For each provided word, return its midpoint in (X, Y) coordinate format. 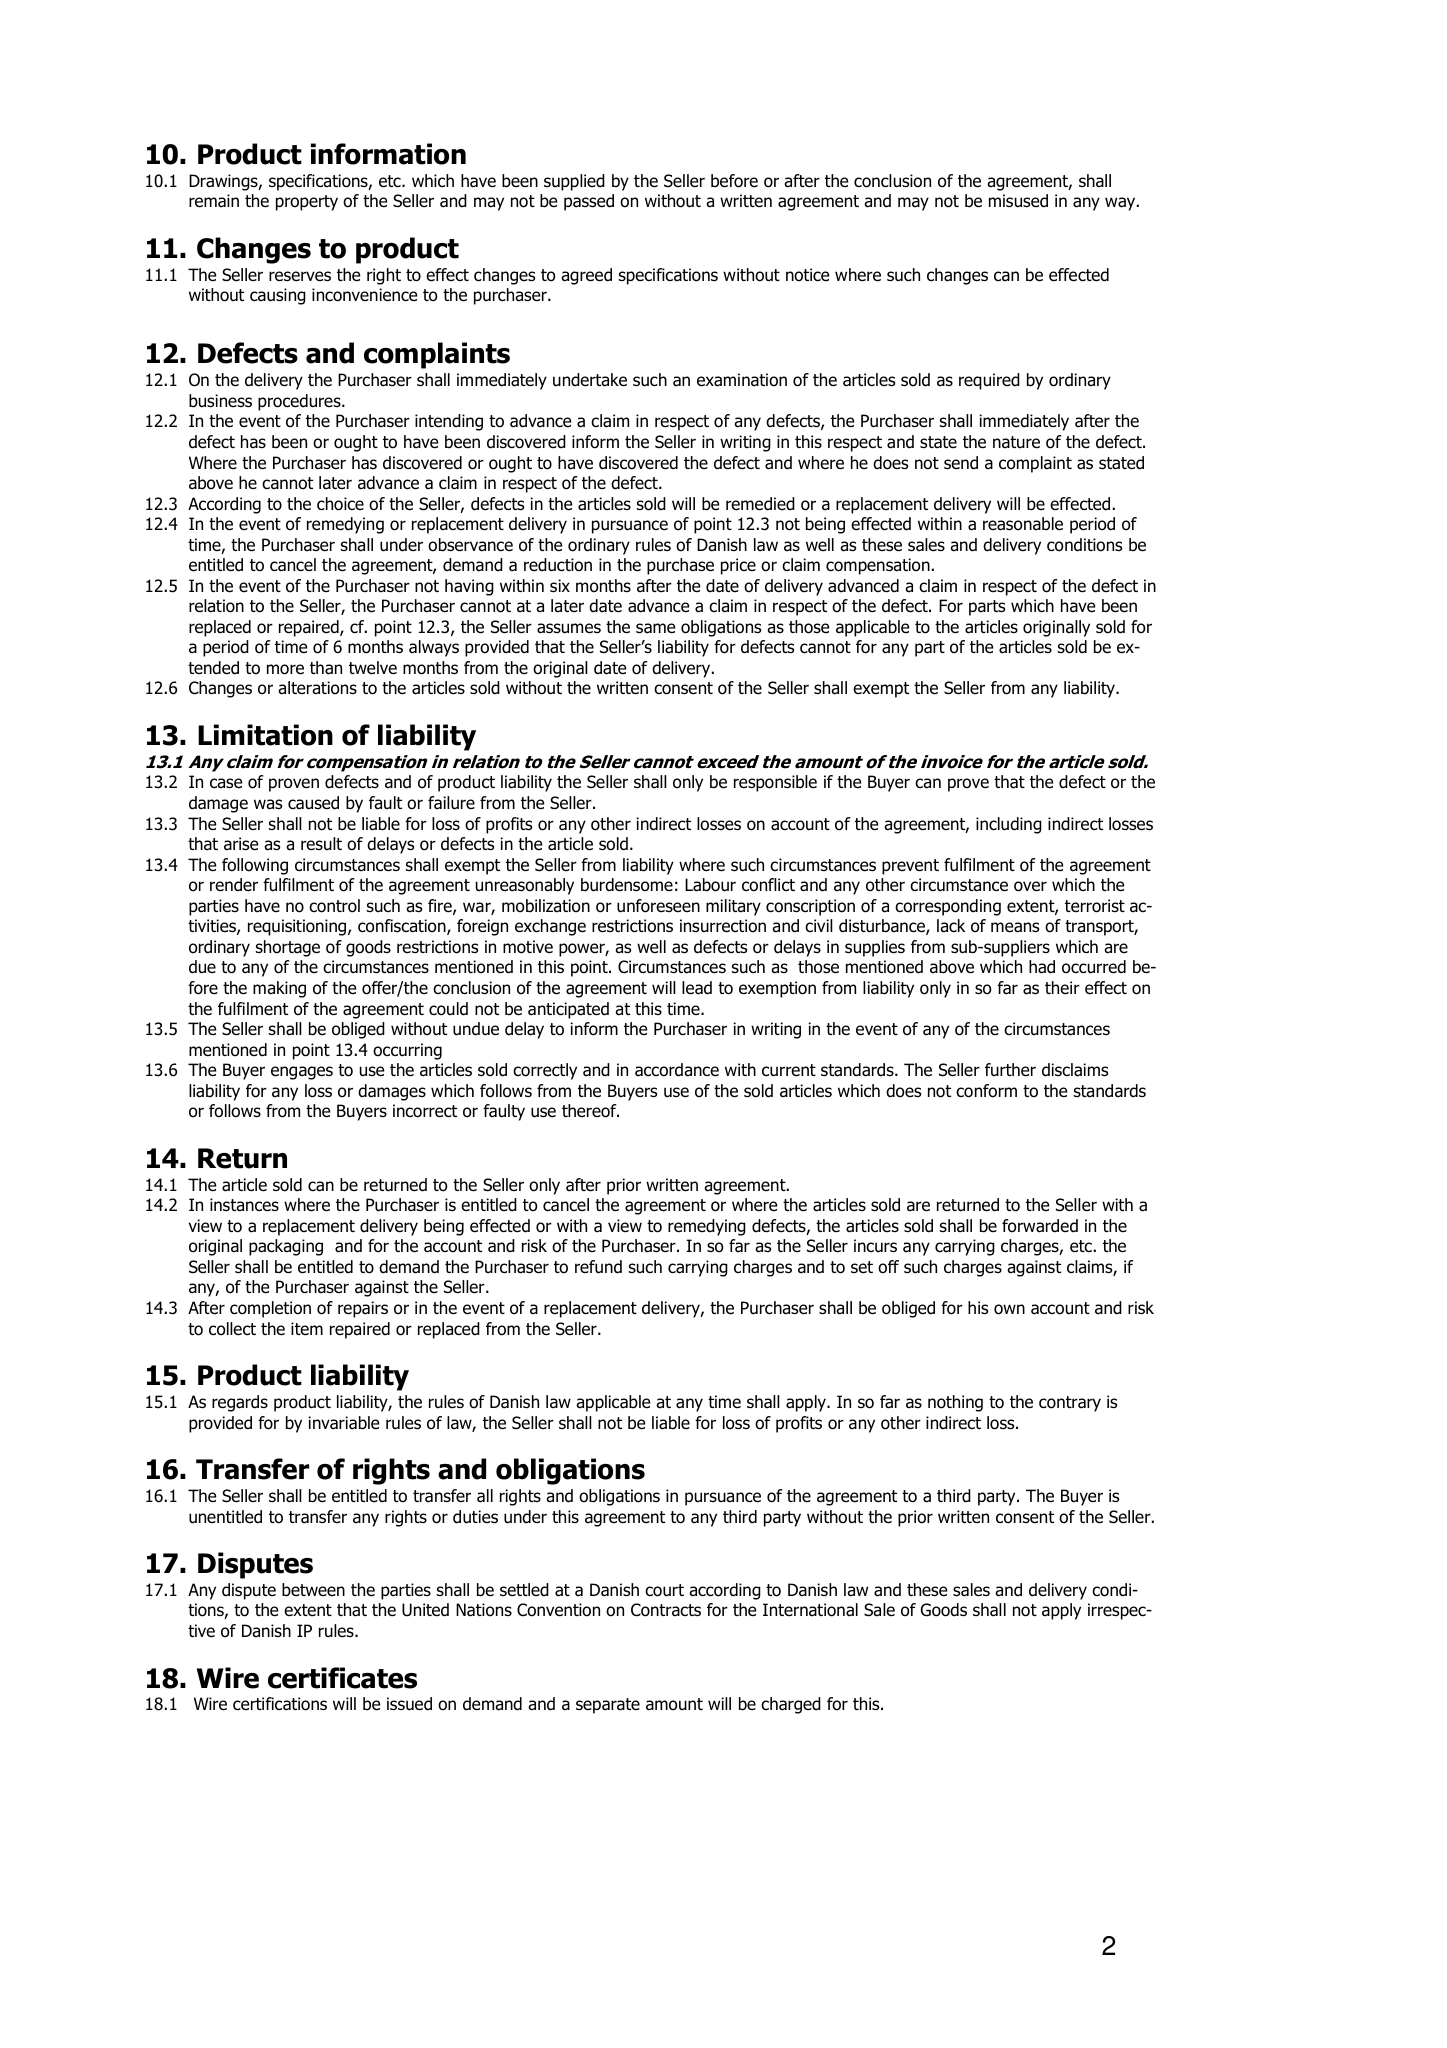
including (1009, 825)
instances (244, 1205)
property (307, 203)
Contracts (666, 1610)
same (655, 628)
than (326, 668)
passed (589, 202)
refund (598, 1267)
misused (1018, 201)
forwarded (1040, 1226)
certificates (342, 1678)
